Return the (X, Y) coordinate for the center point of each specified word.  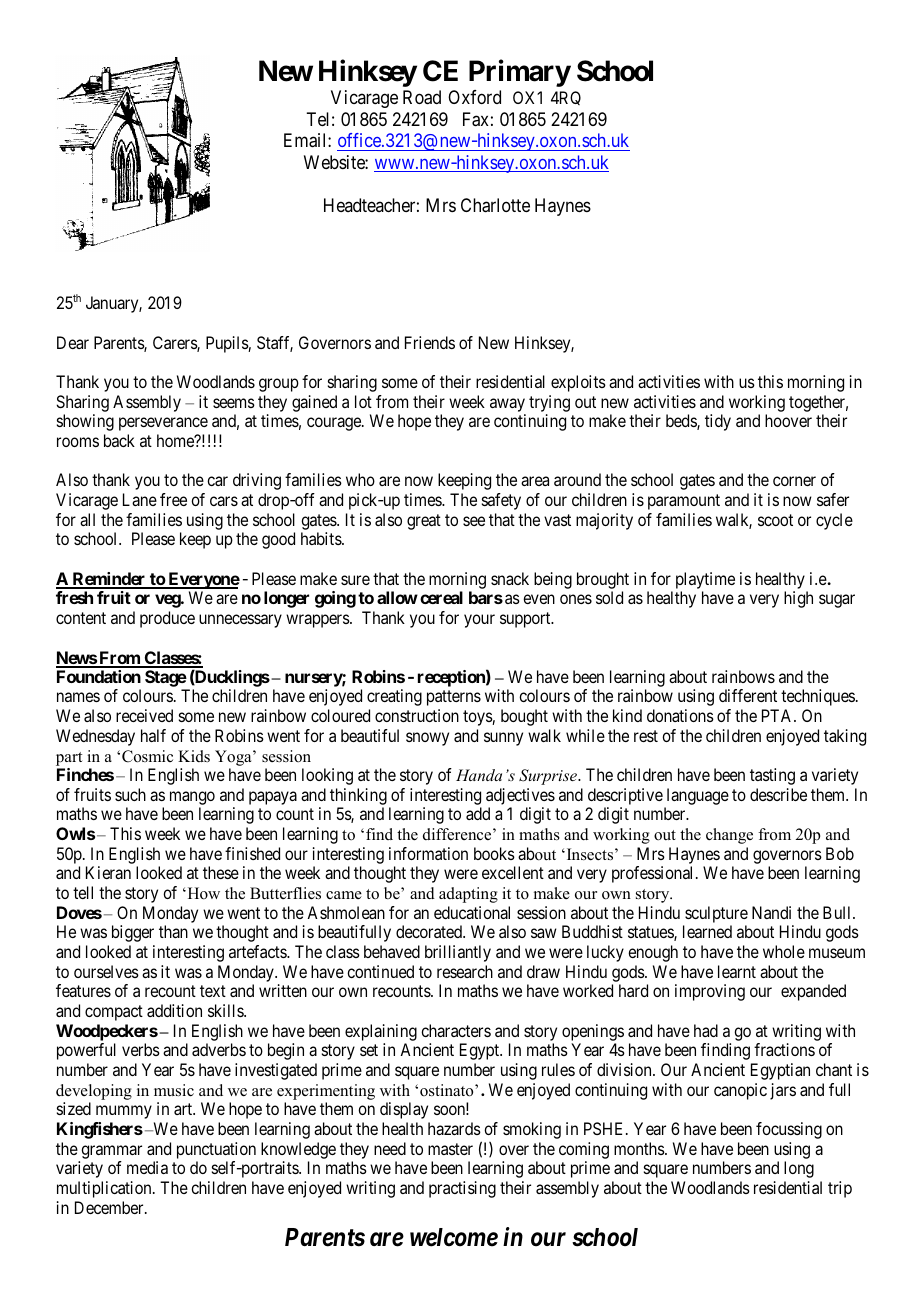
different (748, 695)
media (147, 1167)
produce (167, 619)
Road (422, 97)
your (479, 621)
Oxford (474, 97)
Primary (520, 73)
